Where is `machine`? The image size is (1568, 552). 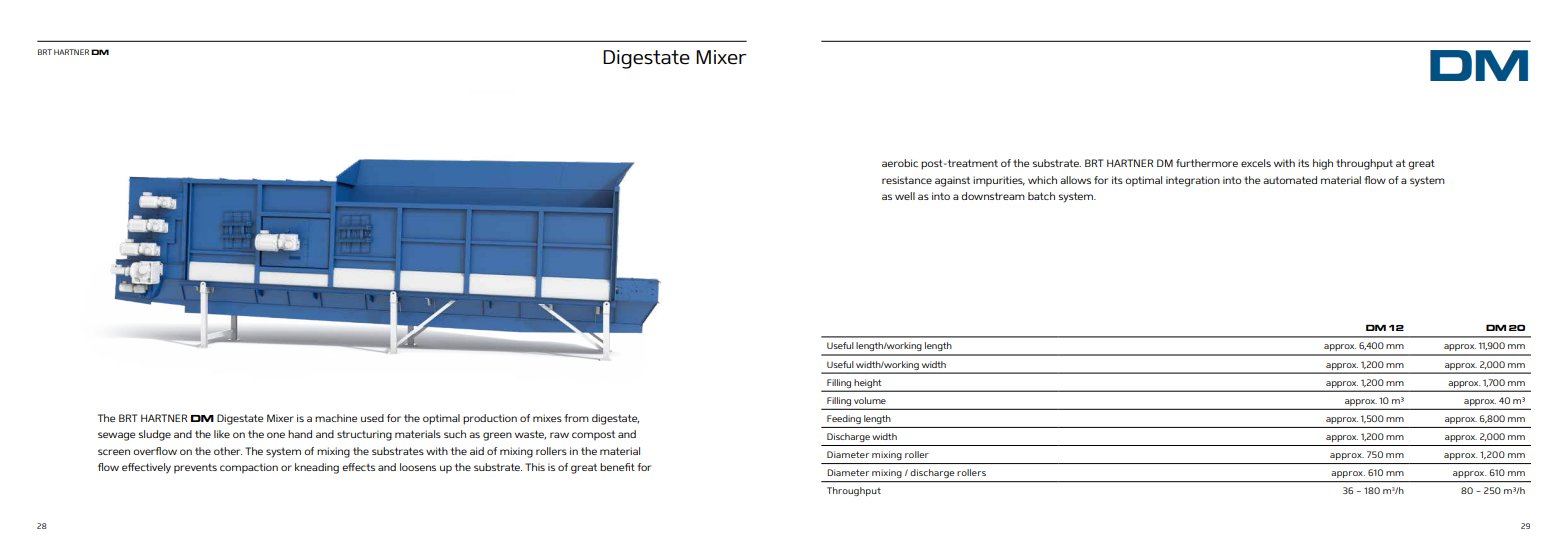
machine is located at coordinates (336, 418).
